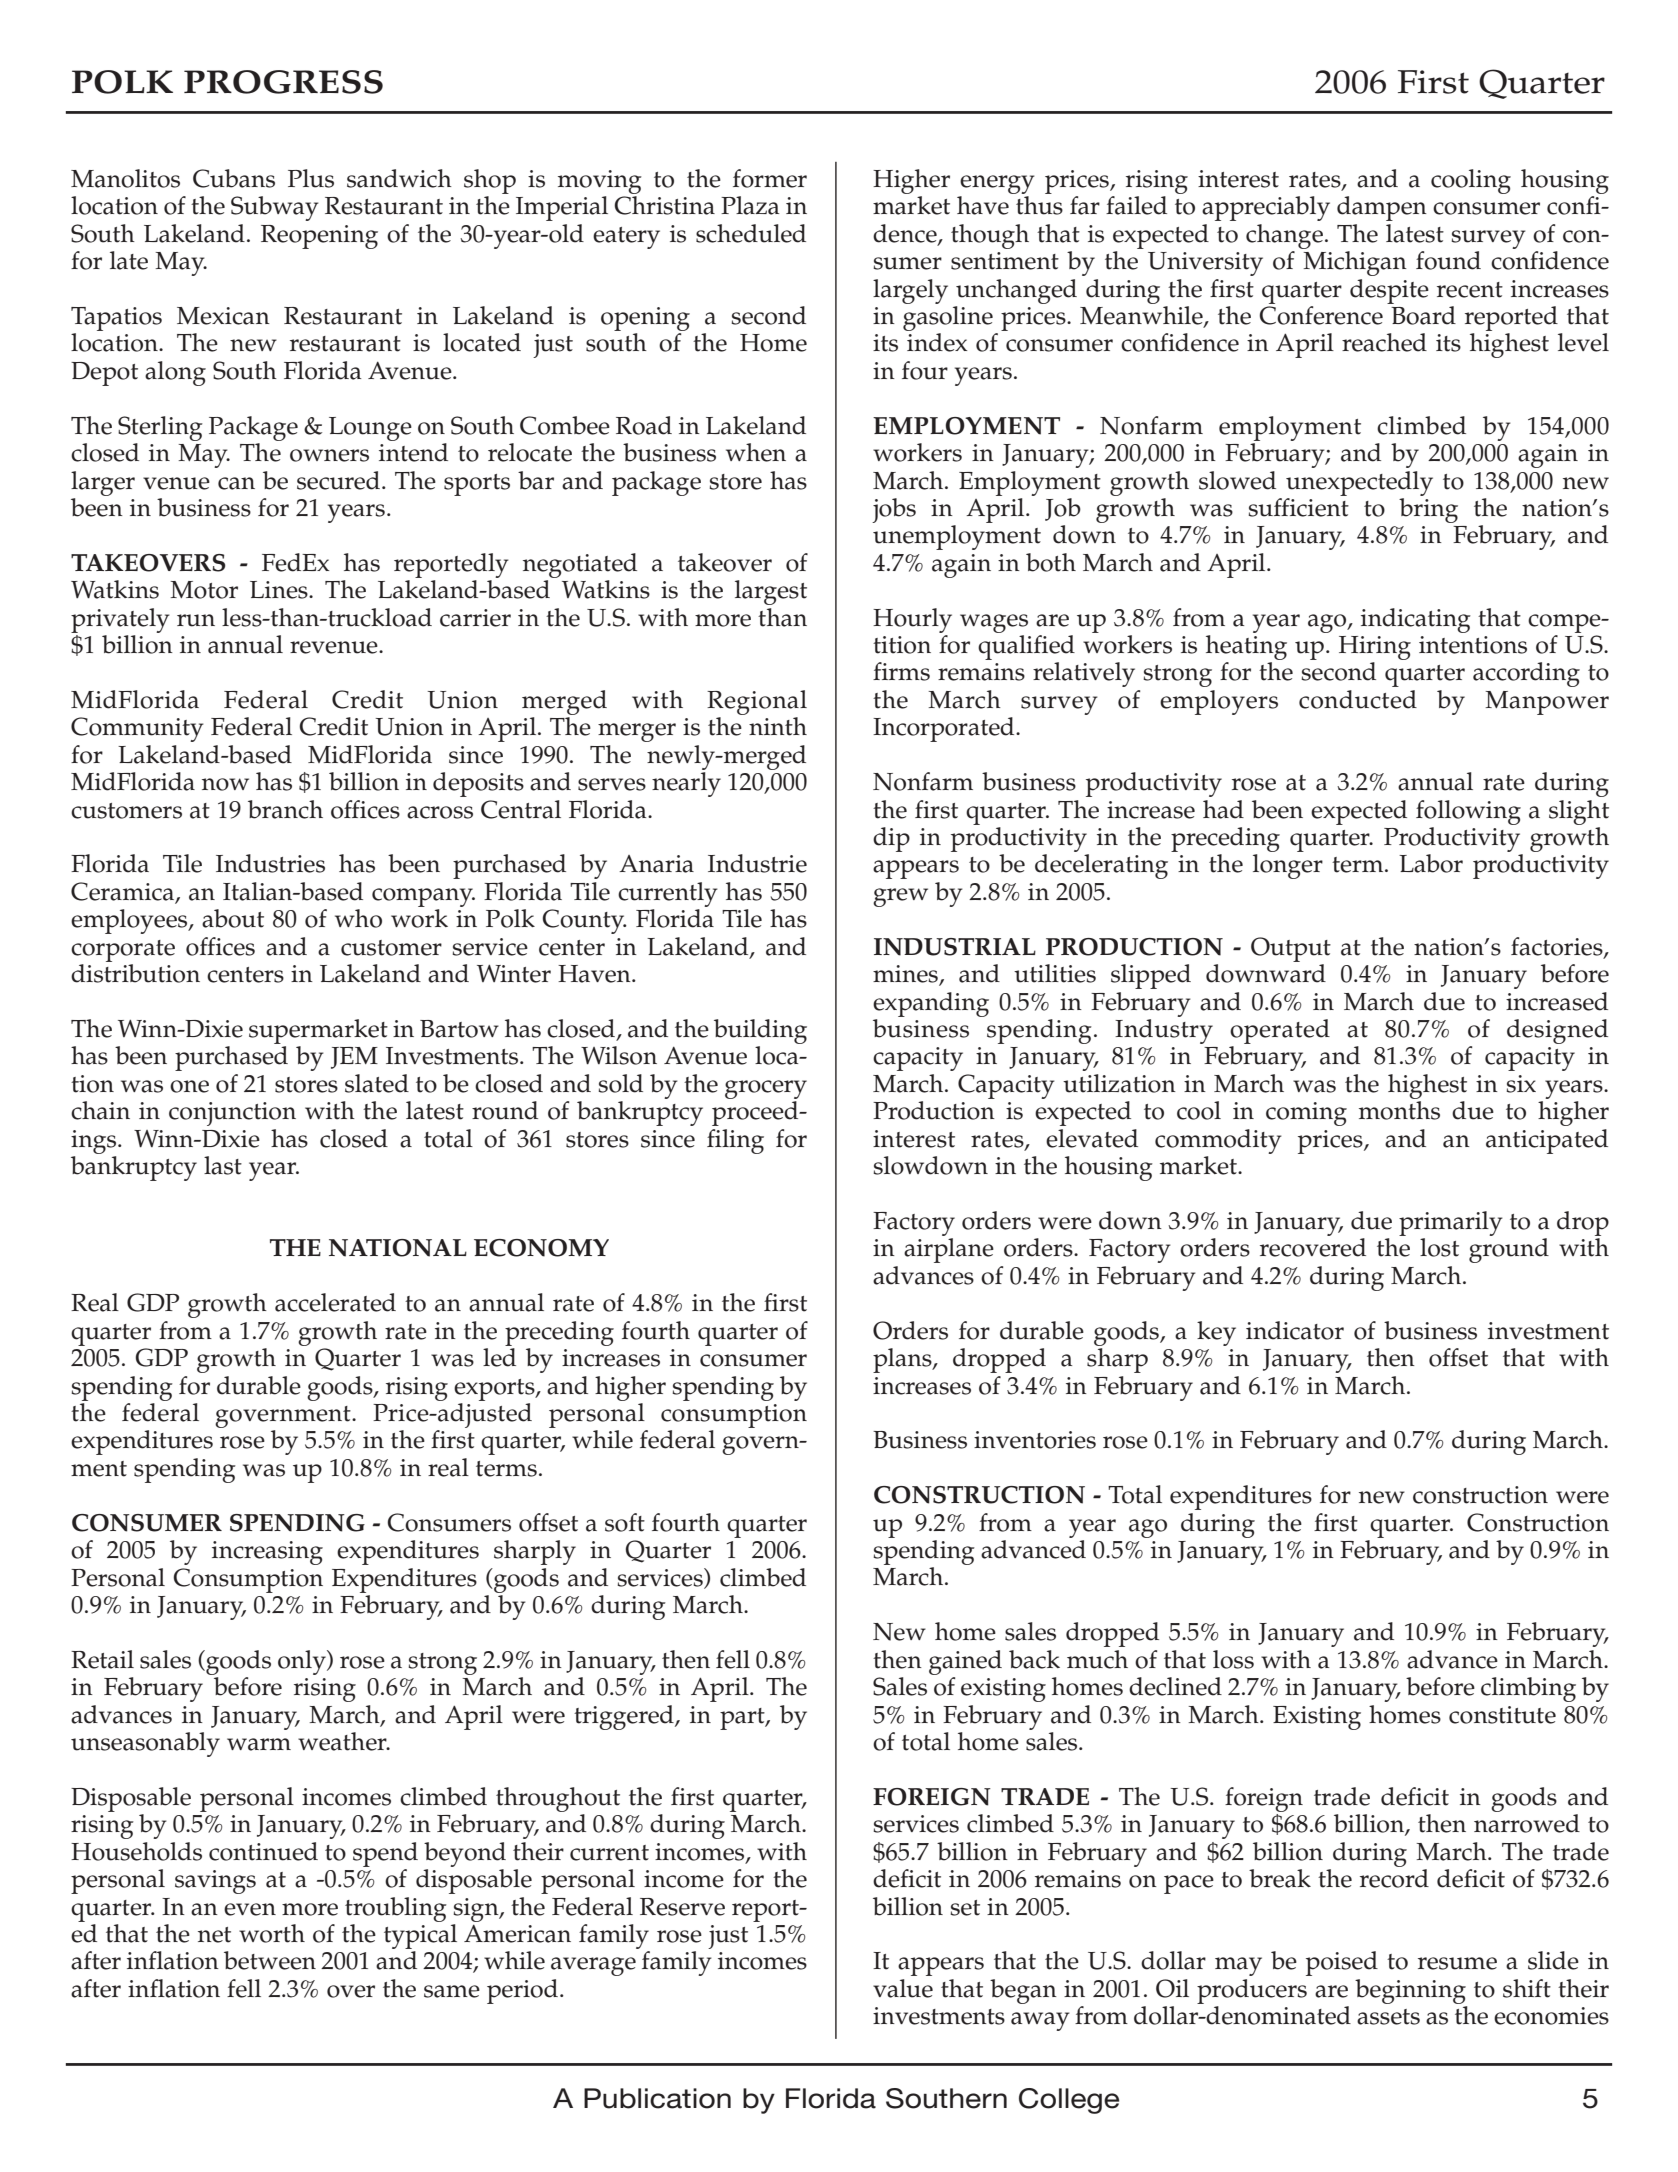 The width and height of the image is (1678, 2172). Describe the element at coordinates (1528, 1689) in the image. I see `climbing` at that location.
